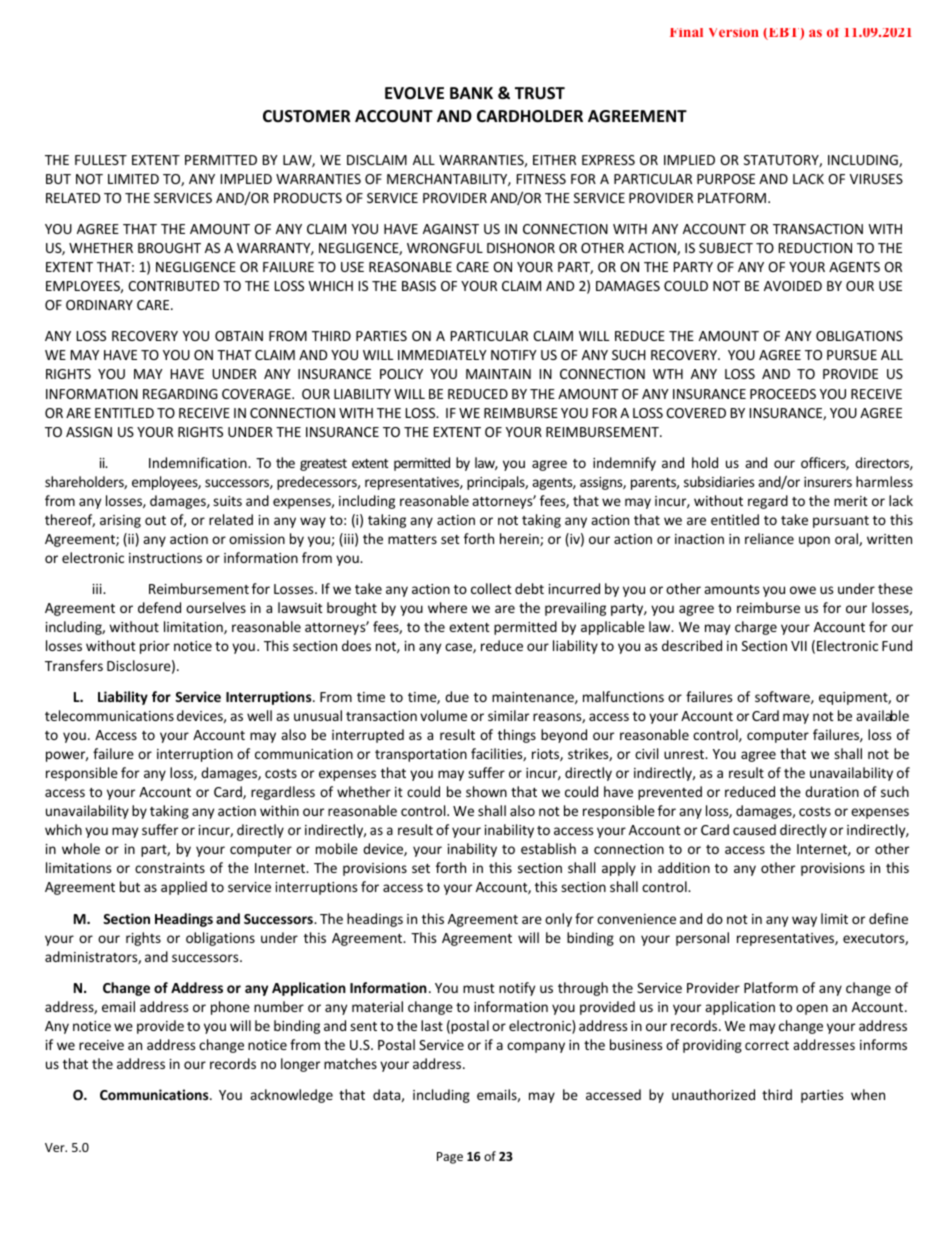 Image resolution: width=952 pixels, height=1233 pixels. I want to click on establish, so click(548, 848).
